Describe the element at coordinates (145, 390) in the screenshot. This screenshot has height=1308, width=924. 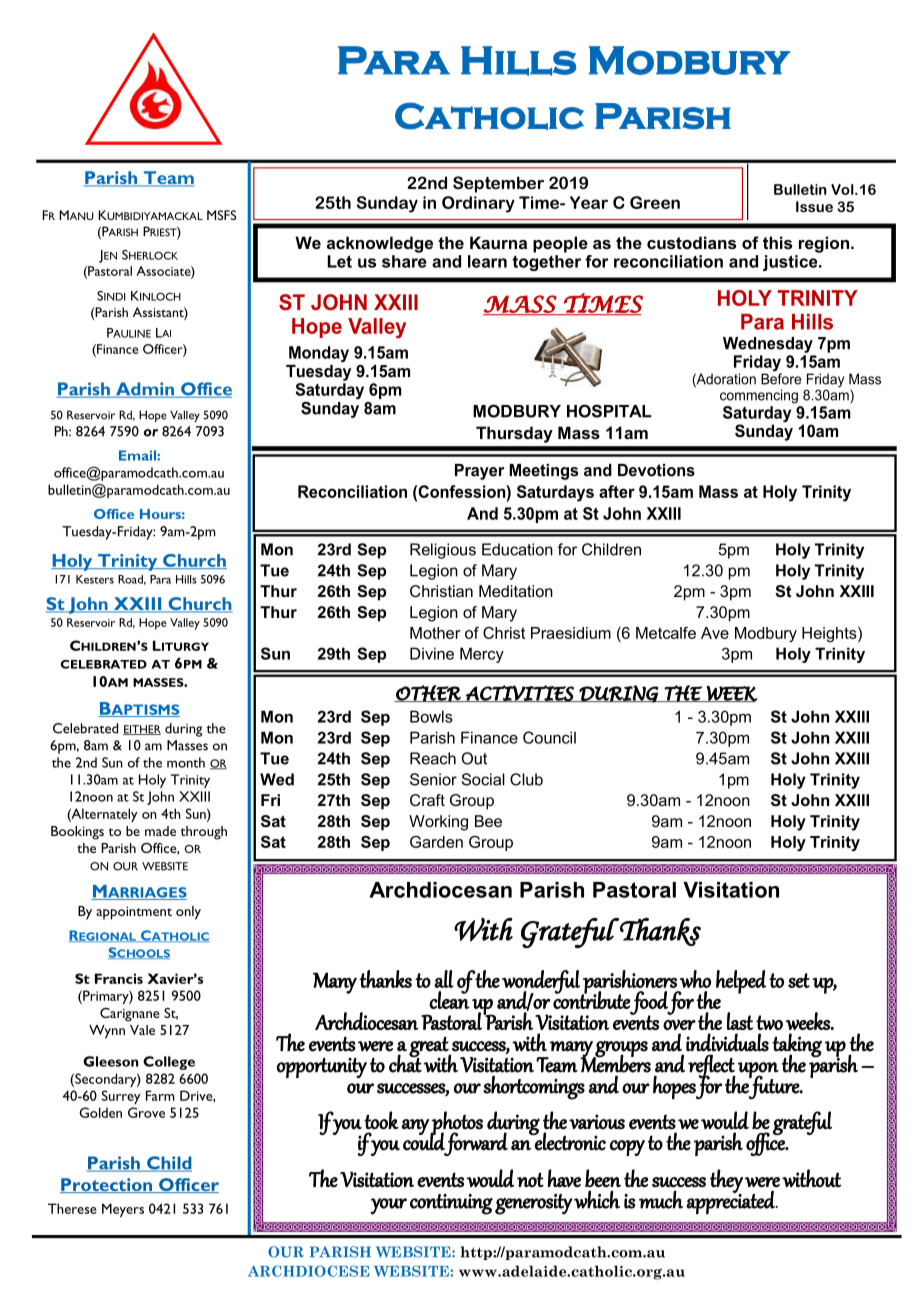
I see `Admin` at that location.
